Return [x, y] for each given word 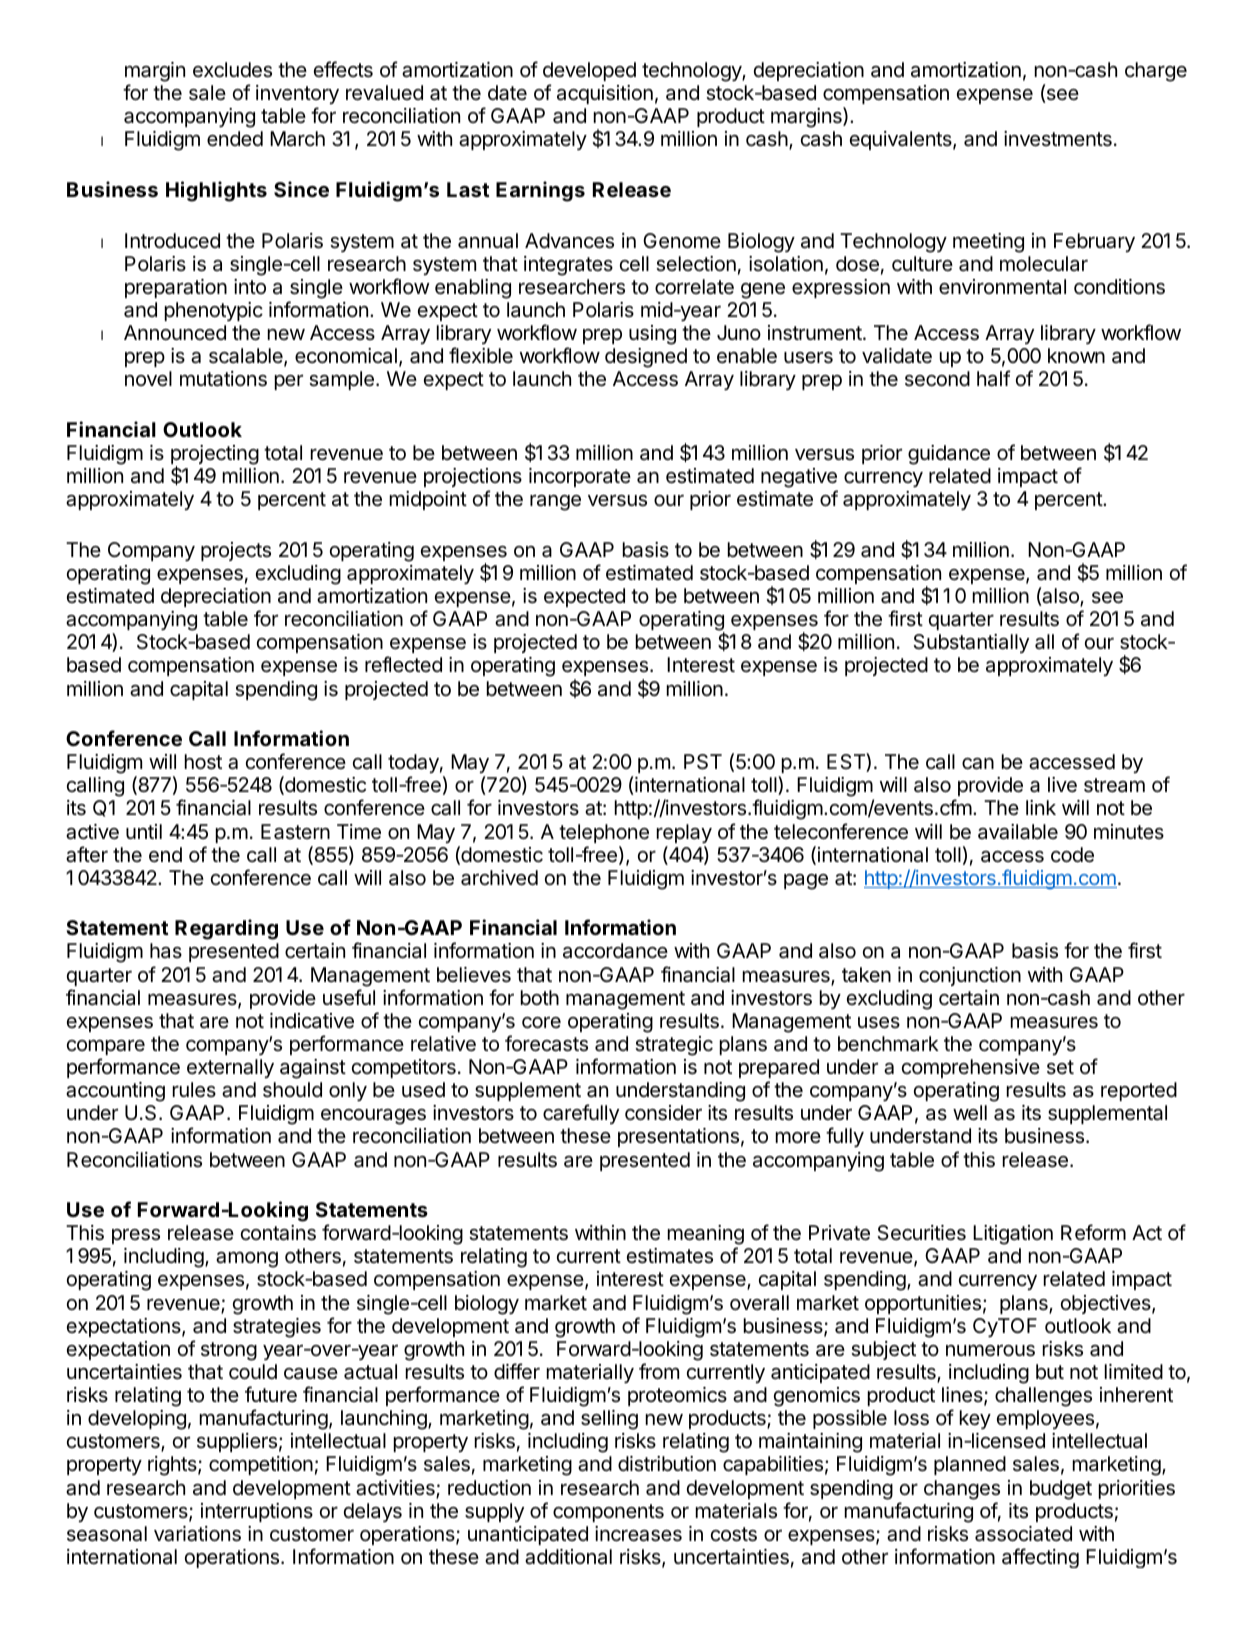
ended [235, 138]
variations [197, 1534]
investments [1058, 139]
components [608, 1513]
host [203, 762]
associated [1023, 1534]
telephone [604, 833]
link [1041, 807]
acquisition [605, 94]
